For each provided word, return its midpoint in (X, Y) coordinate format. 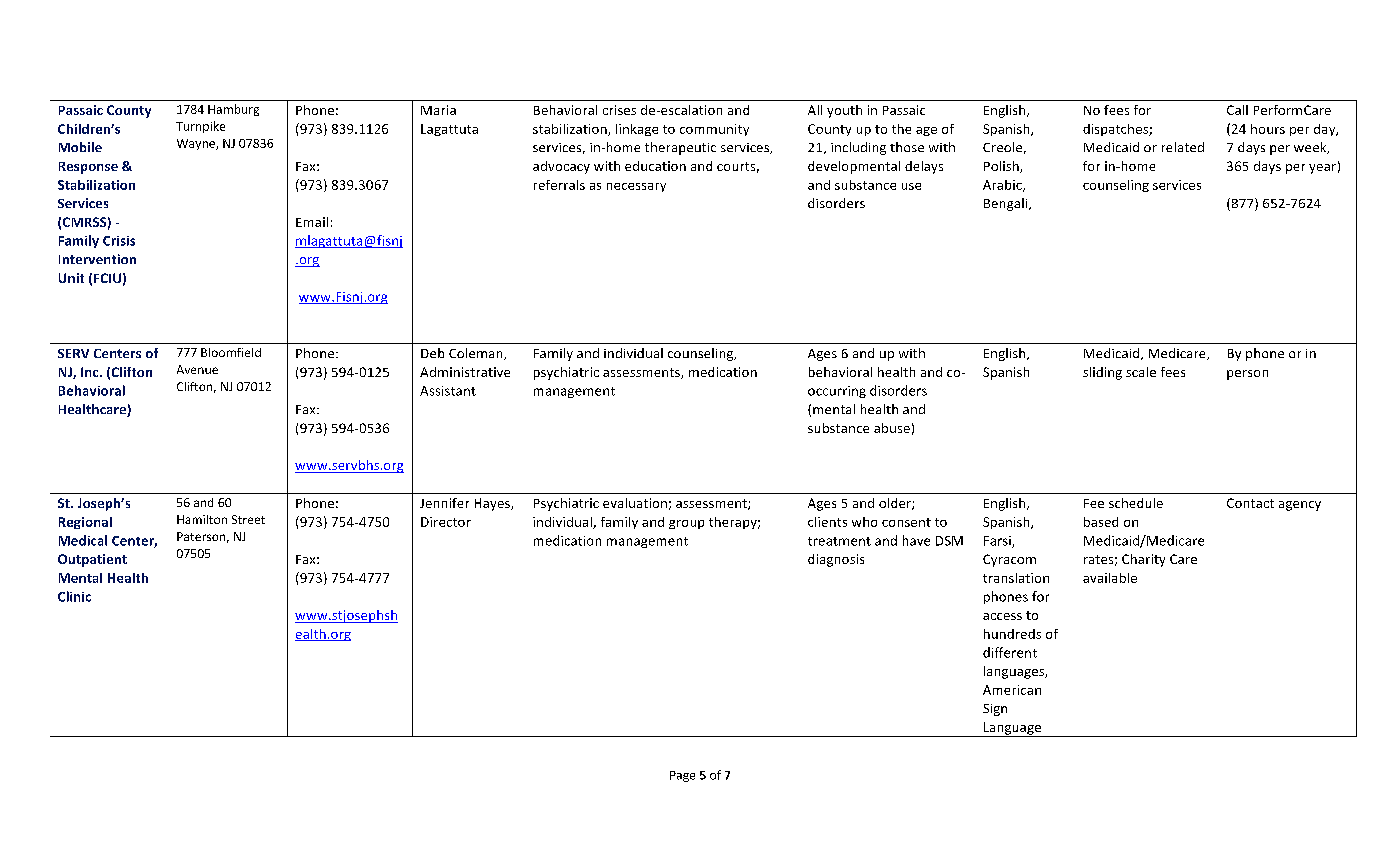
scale (1141, 372)
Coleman (477, 354)
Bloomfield (231, 352)
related (1183, 147)
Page (682, 776)
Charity (1143, 560)
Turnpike (200, 127)
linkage (637, 130)
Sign (995, 710)
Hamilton (202, 519)
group (686, 524)
